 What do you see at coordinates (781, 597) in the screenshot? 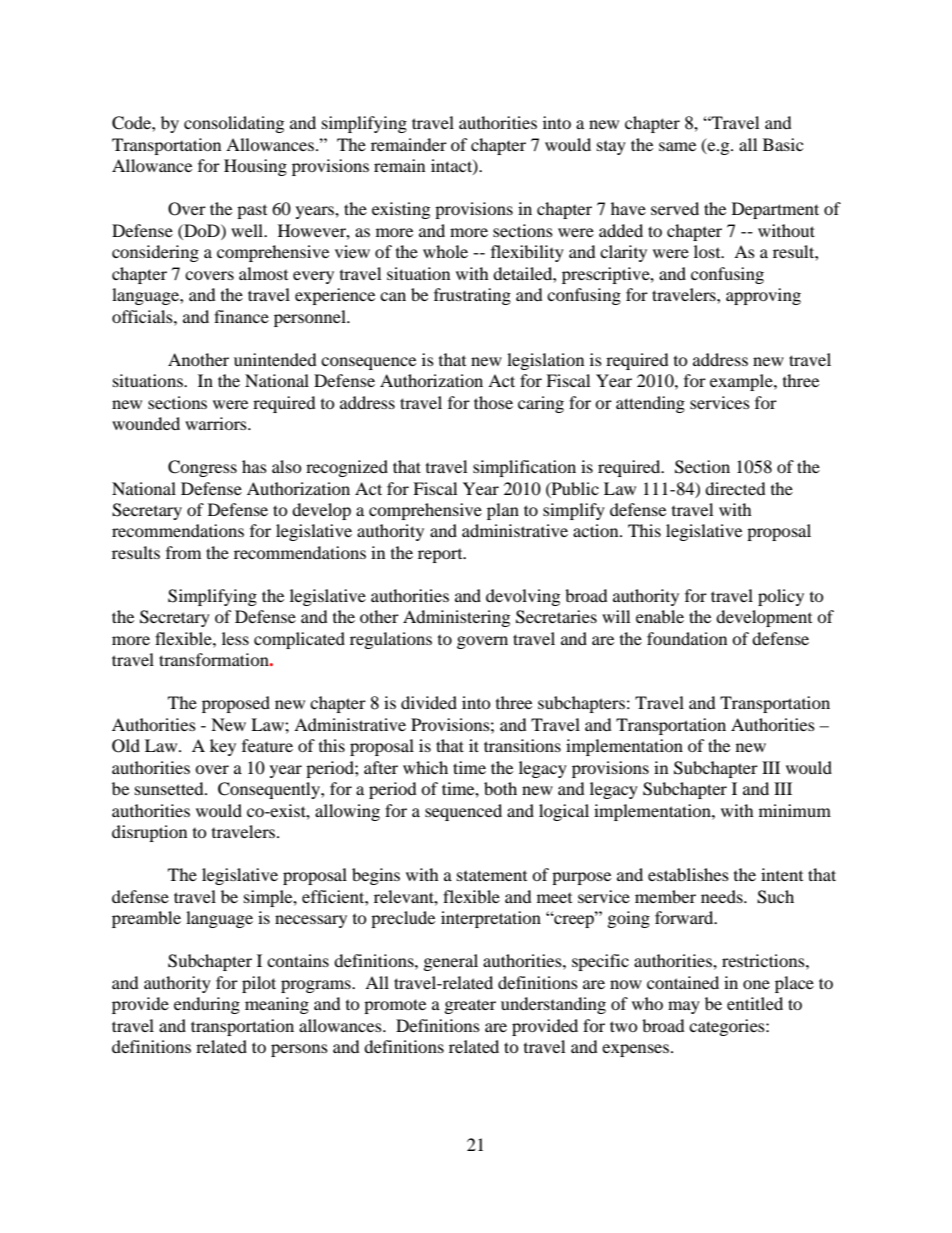
I see `policy` at bounding box center [781, 597].
